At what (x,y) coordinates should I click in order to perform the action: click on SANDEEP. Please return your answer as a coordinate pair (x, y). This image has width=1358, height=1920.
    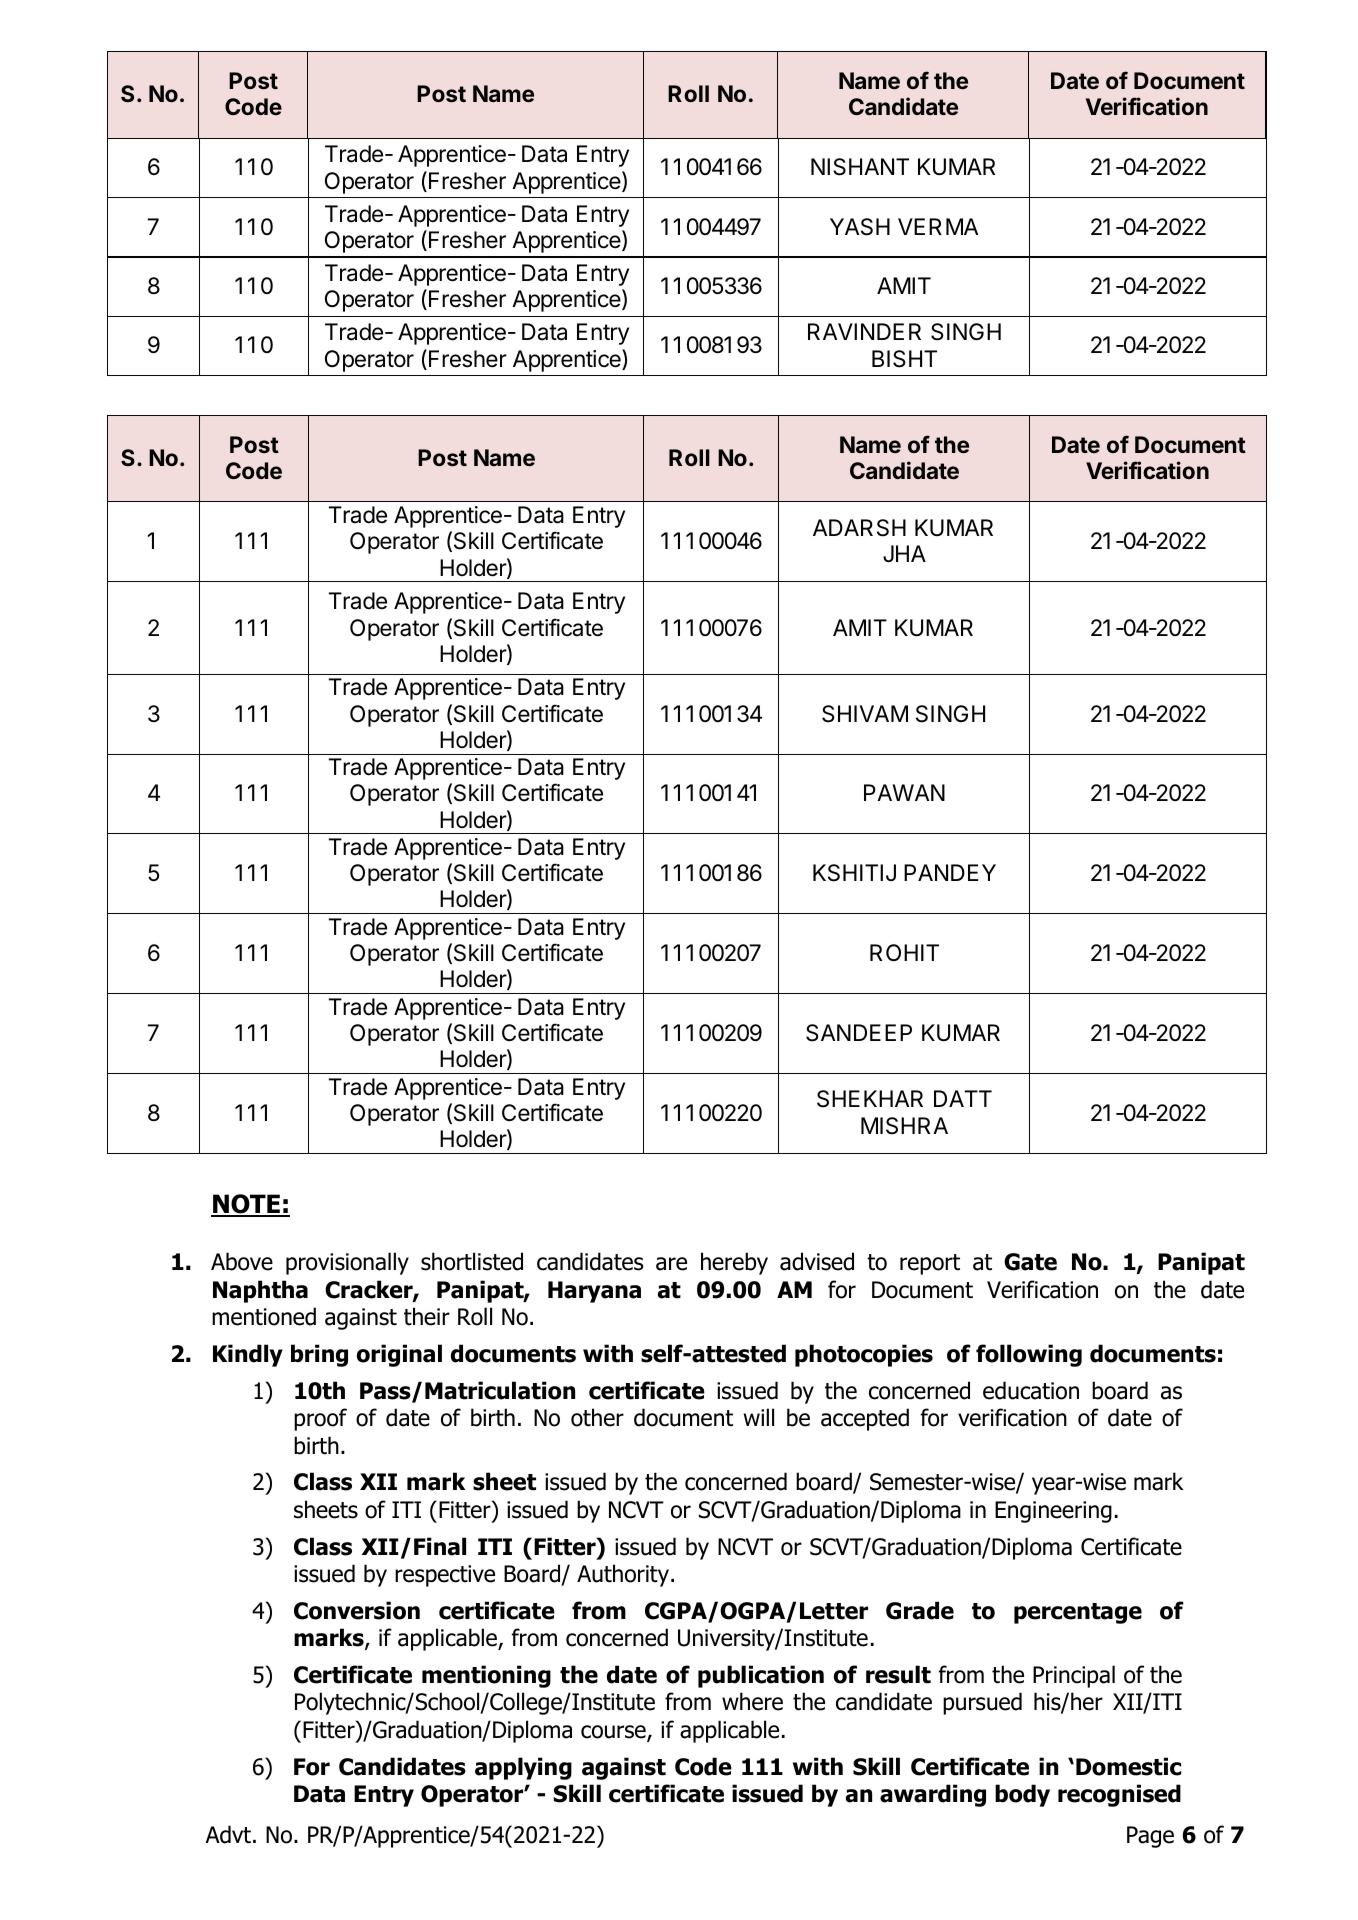
    Looking at the image, I should click on (859, 1033).
